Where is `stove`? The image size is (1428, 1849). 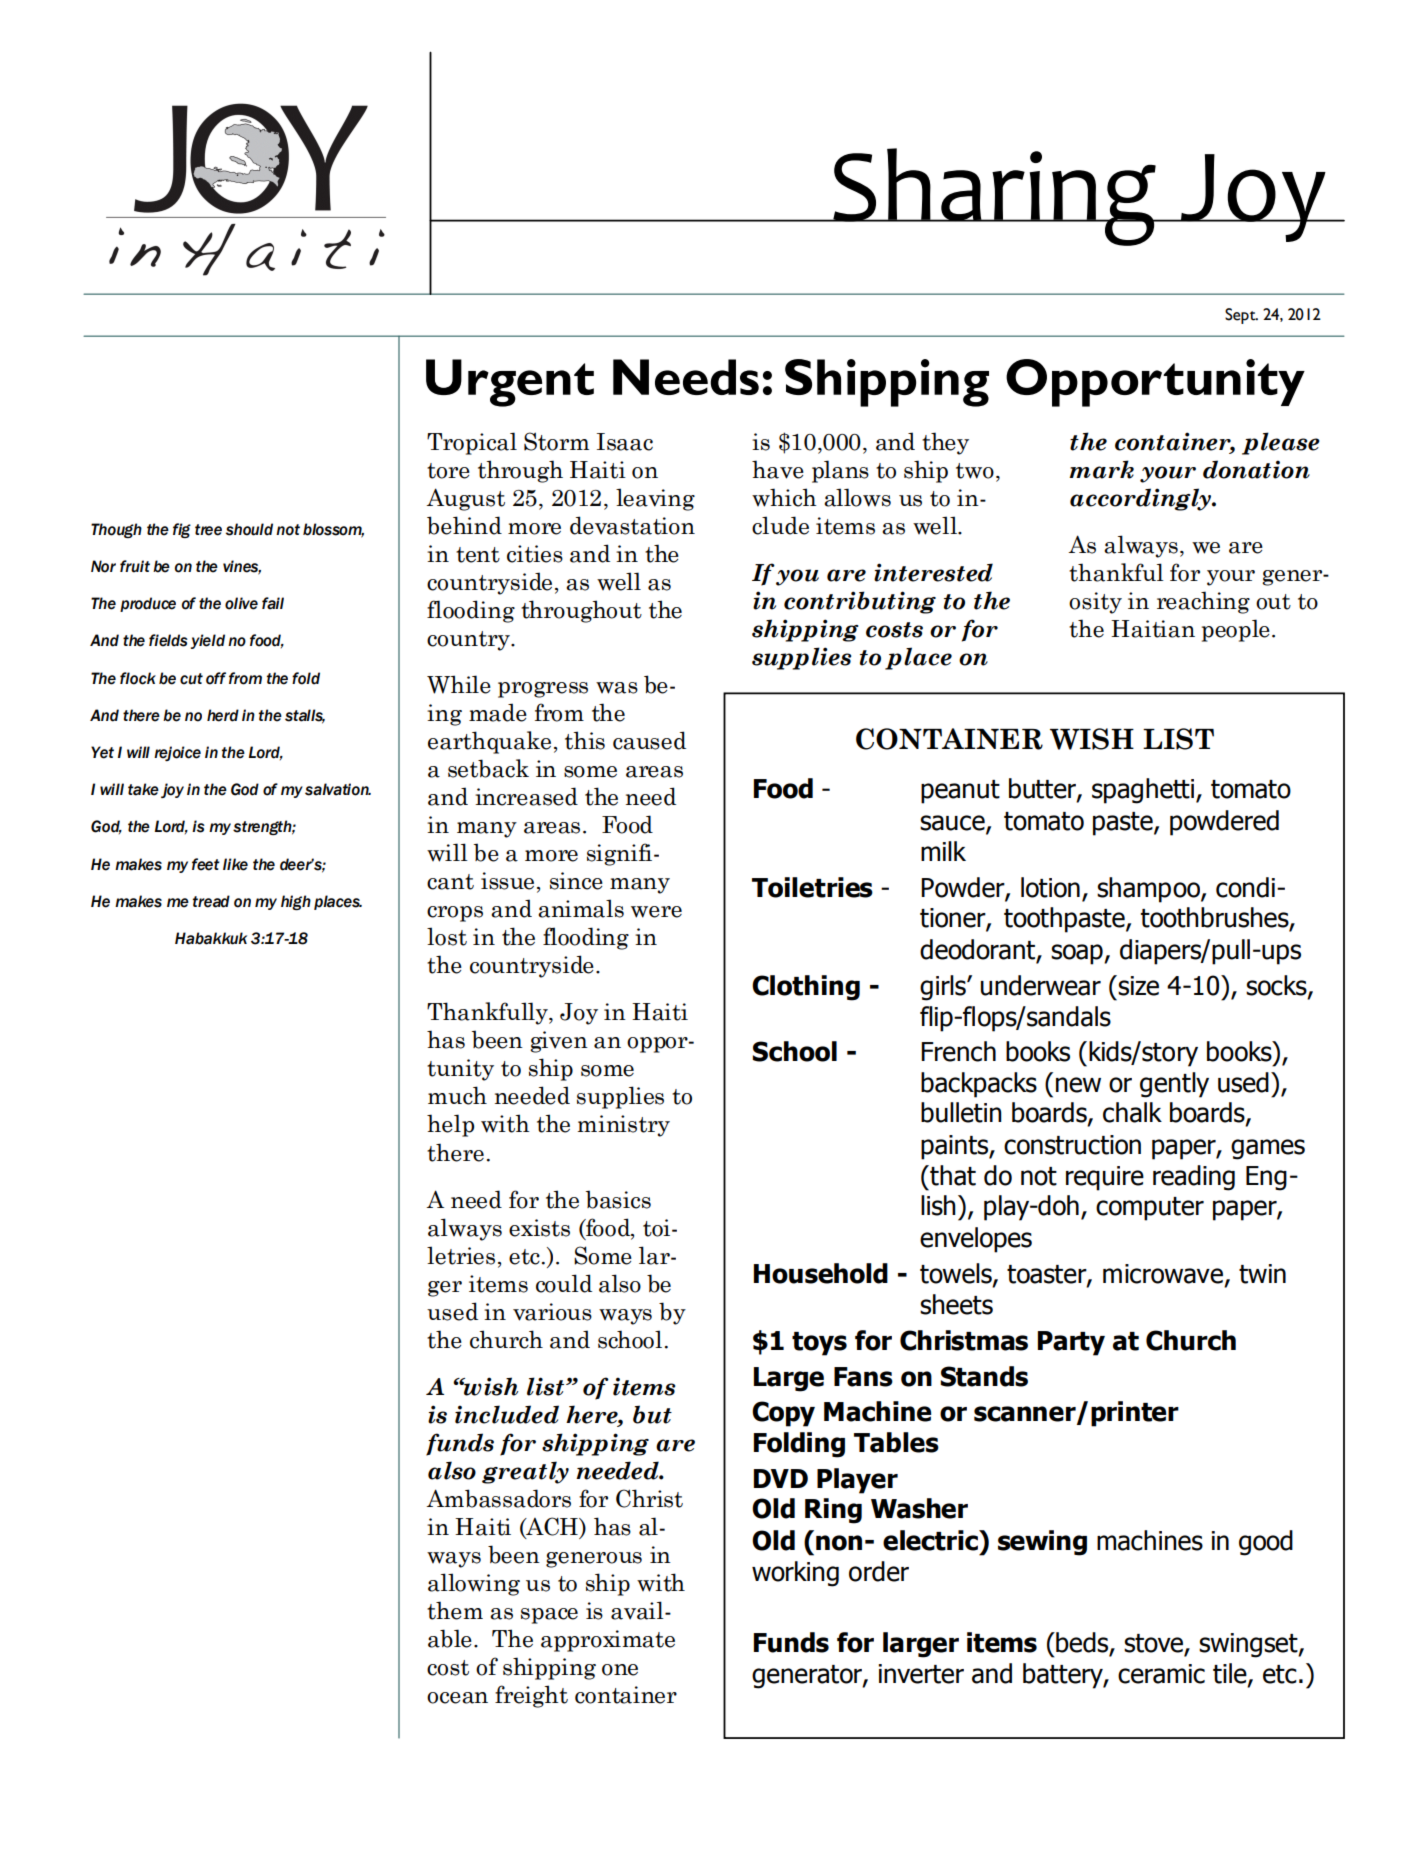 stove is located at coordinates (1153, 1643).
